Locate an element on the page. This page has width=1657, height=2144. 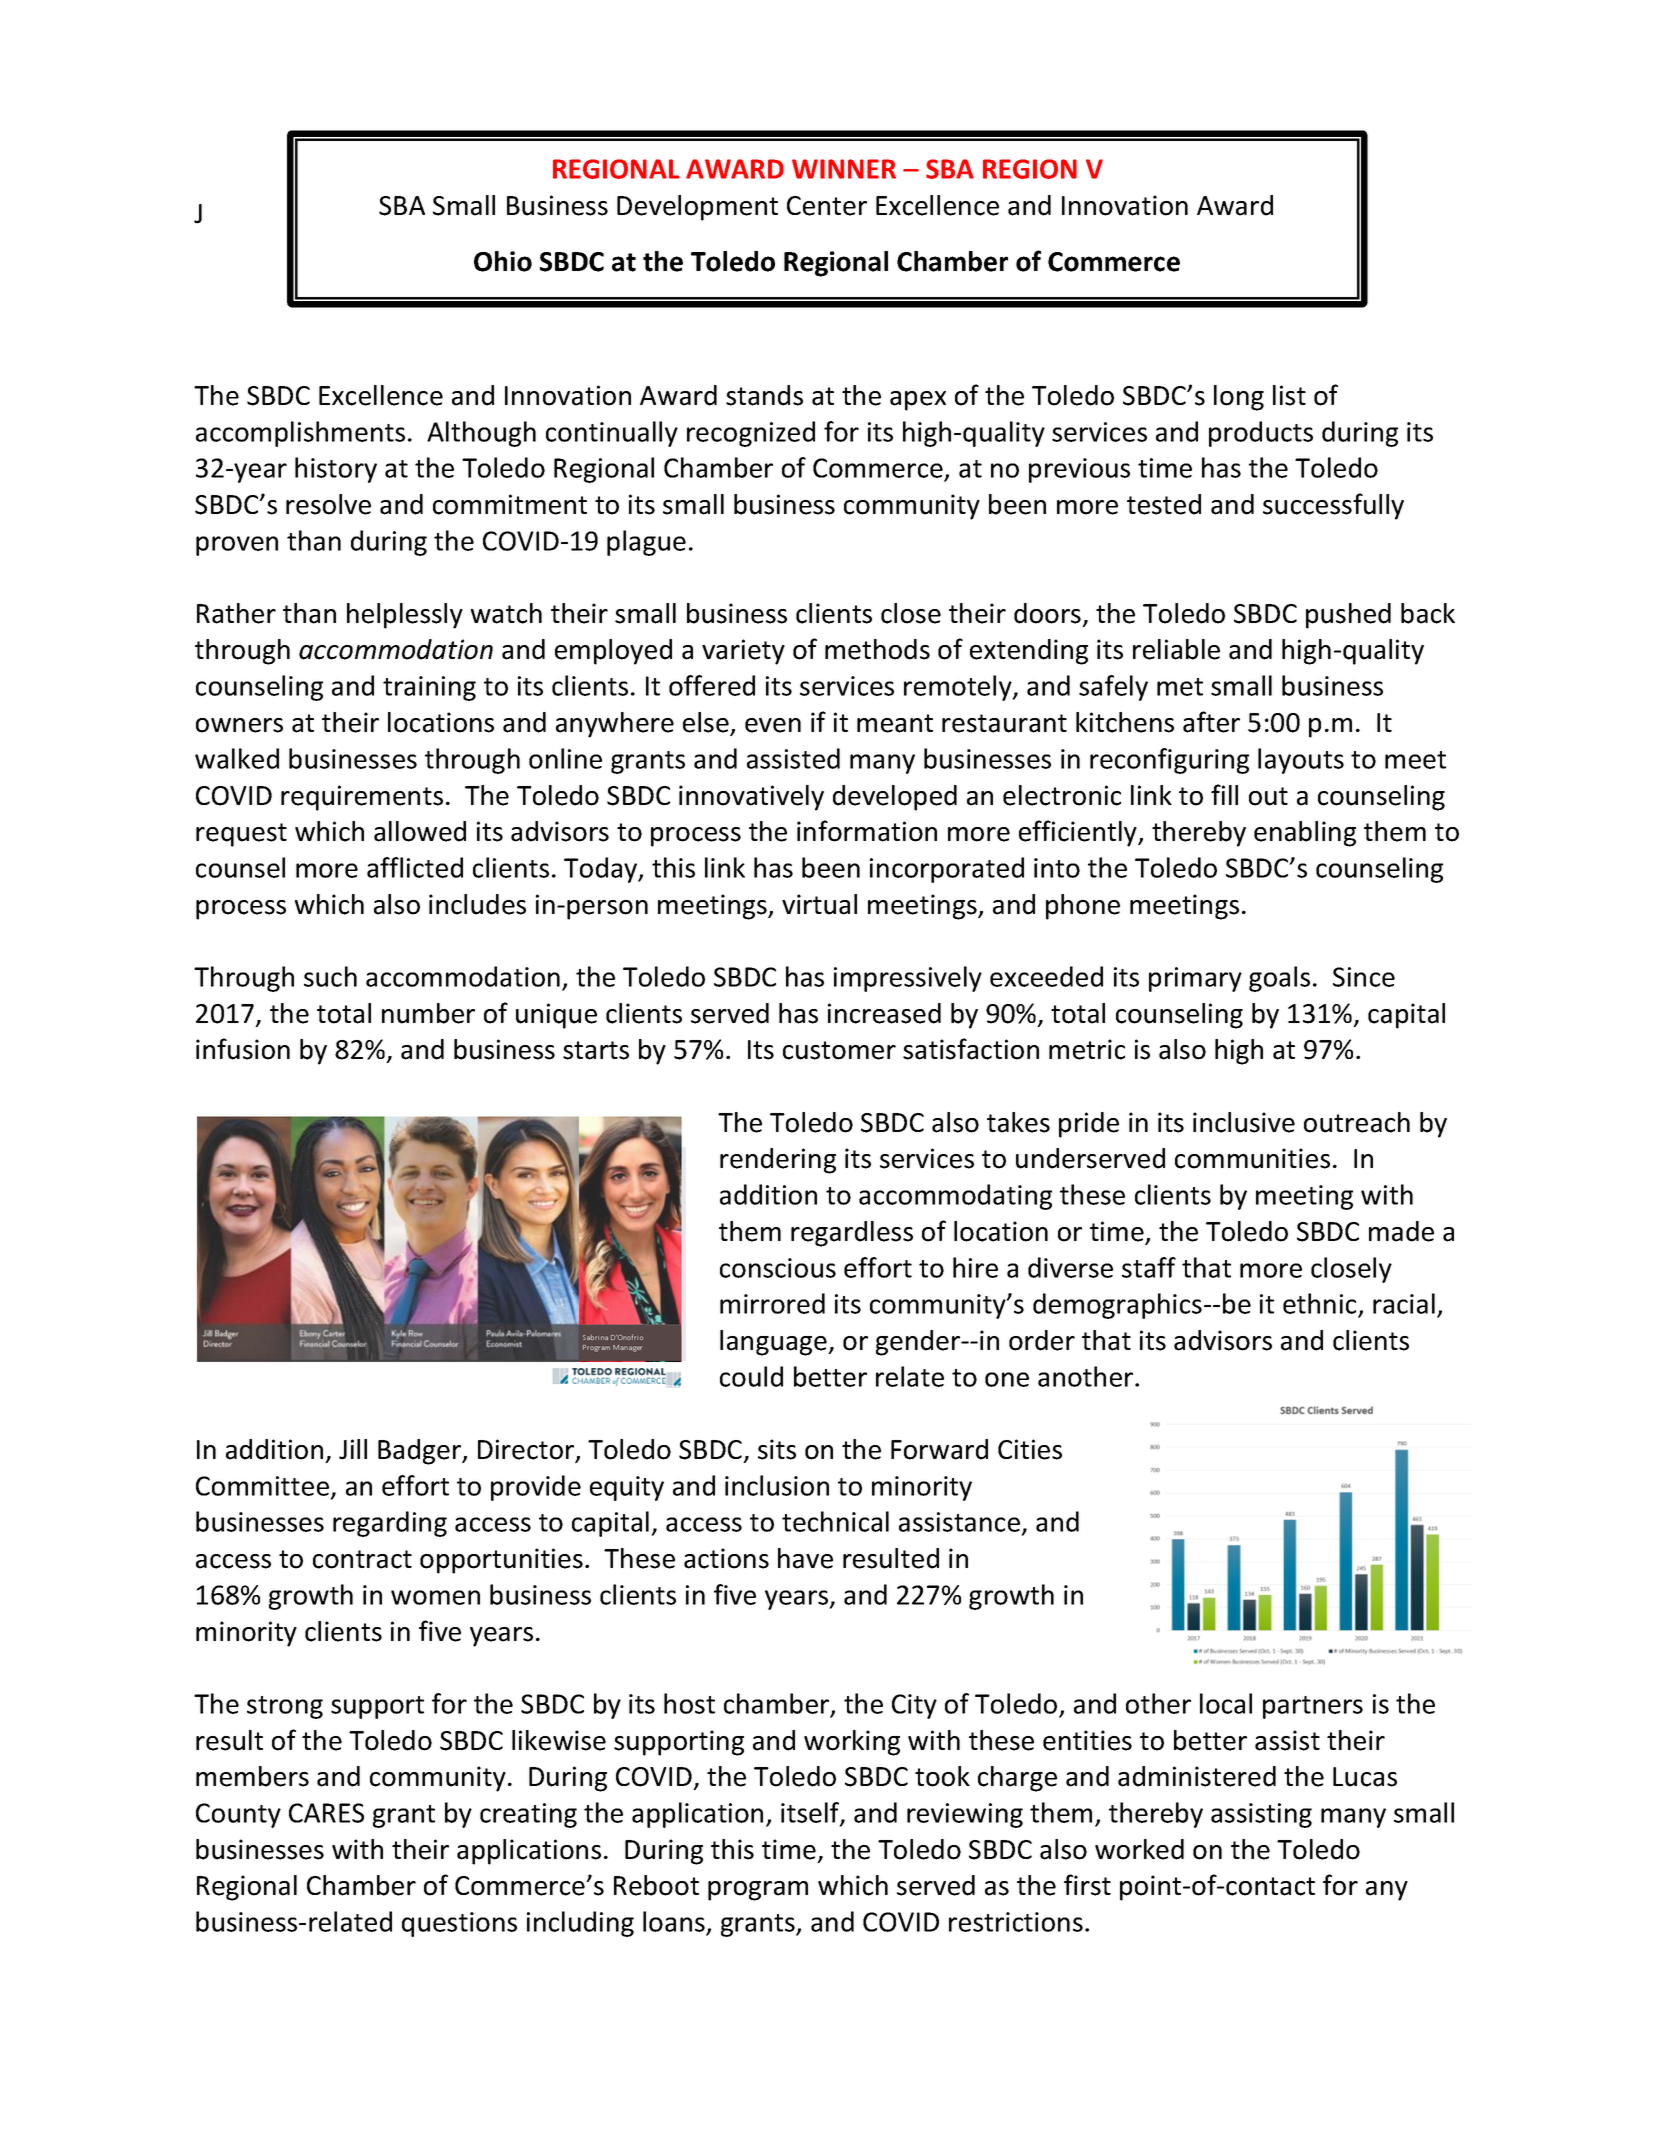
list is located at coordinates (1289, 395).
